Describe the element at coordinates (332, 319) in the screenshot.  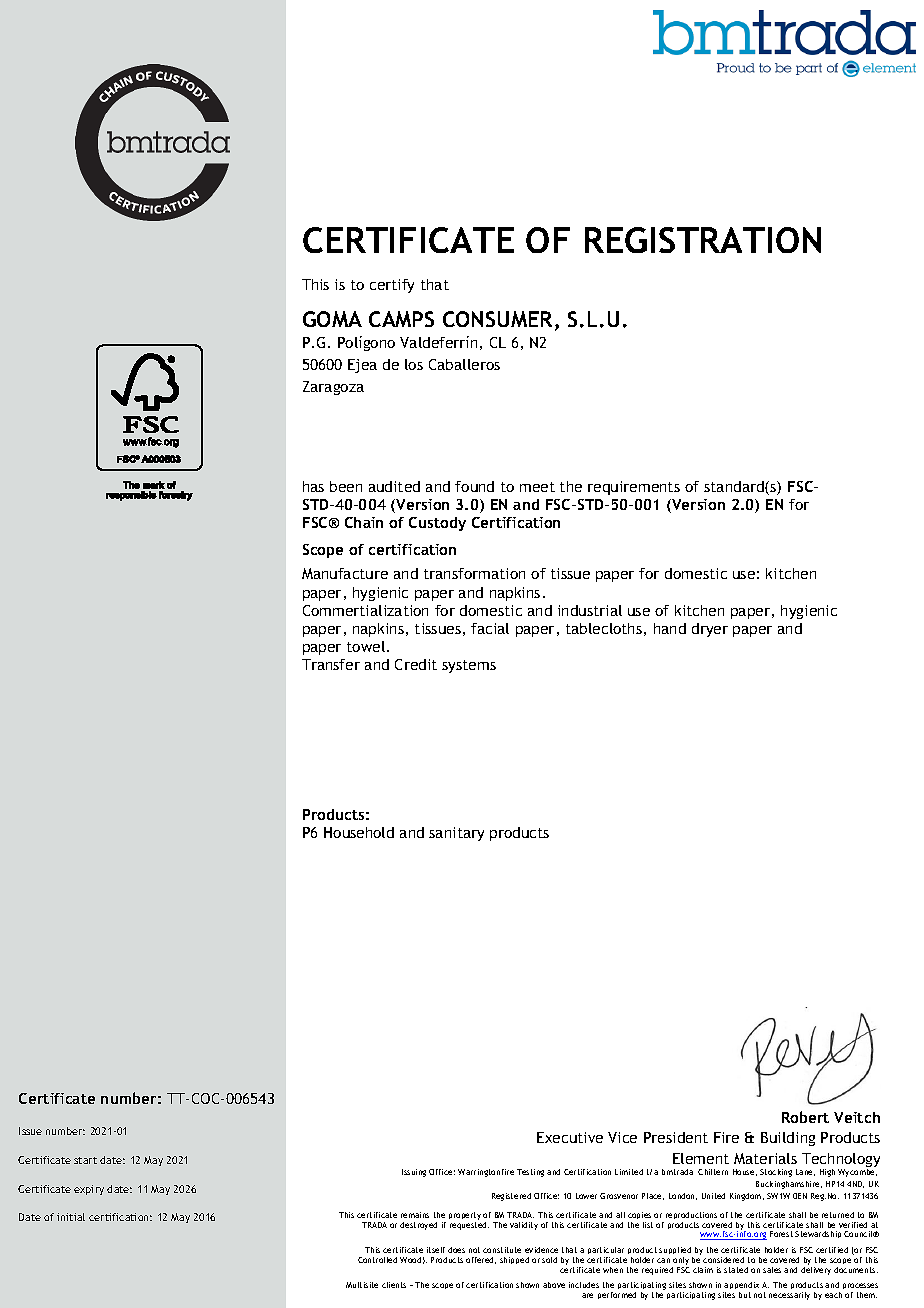
I see `GOMA` at that location.
